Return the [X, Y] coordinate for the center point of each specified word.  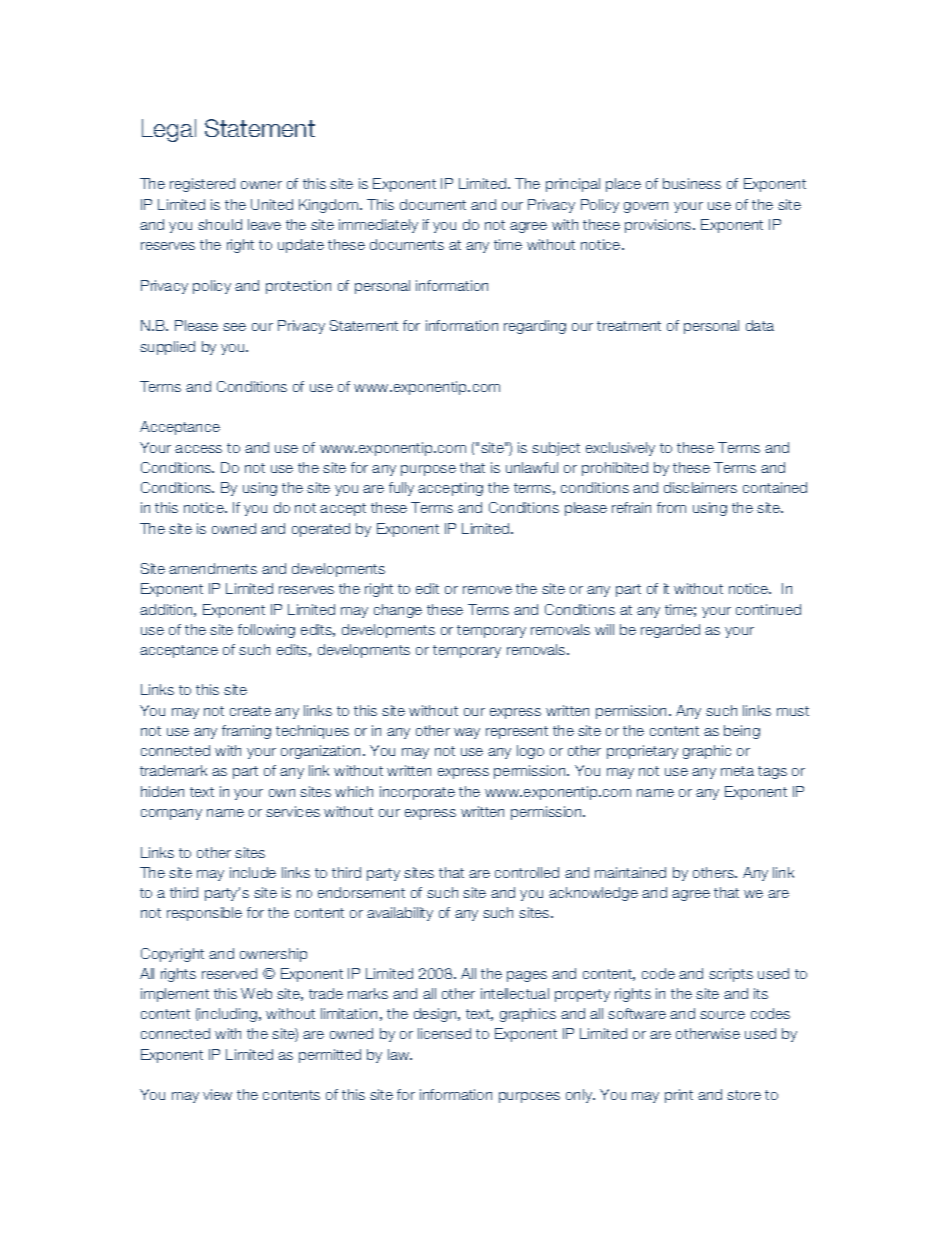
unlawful [532, 467]
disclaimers [700, 487]
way [467, 733]
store [744, 1095]
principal [573, 185]
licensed [444, 1033]
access [198, 449]
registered [202, 185]
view [217, 1094]
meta [737, 771]
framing [246, 732]
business [692, 183]
